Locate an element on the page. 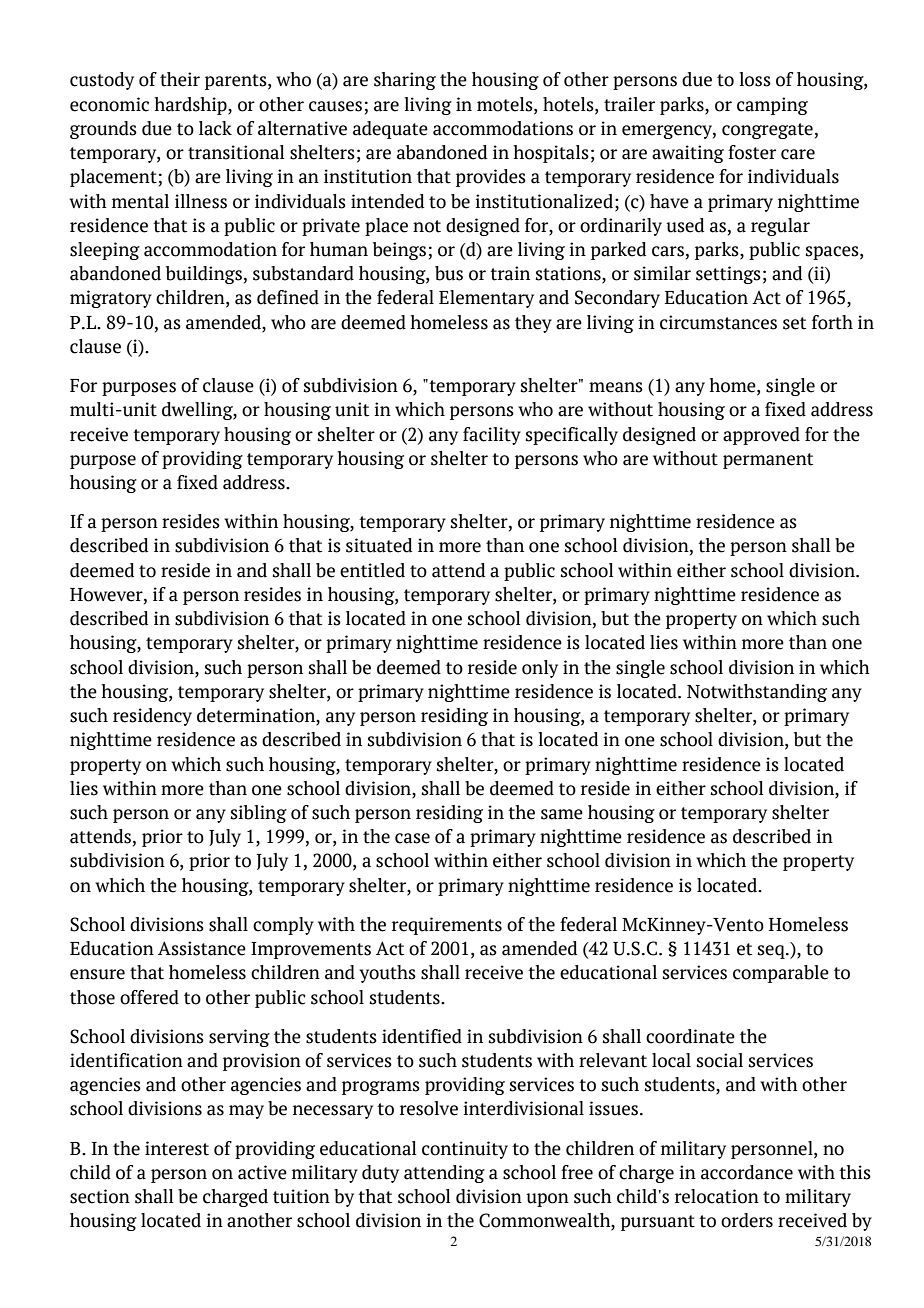 Image resolution: width=924 pixels, height=1308 pixels. requirements is located at coordinates (447, 926).
